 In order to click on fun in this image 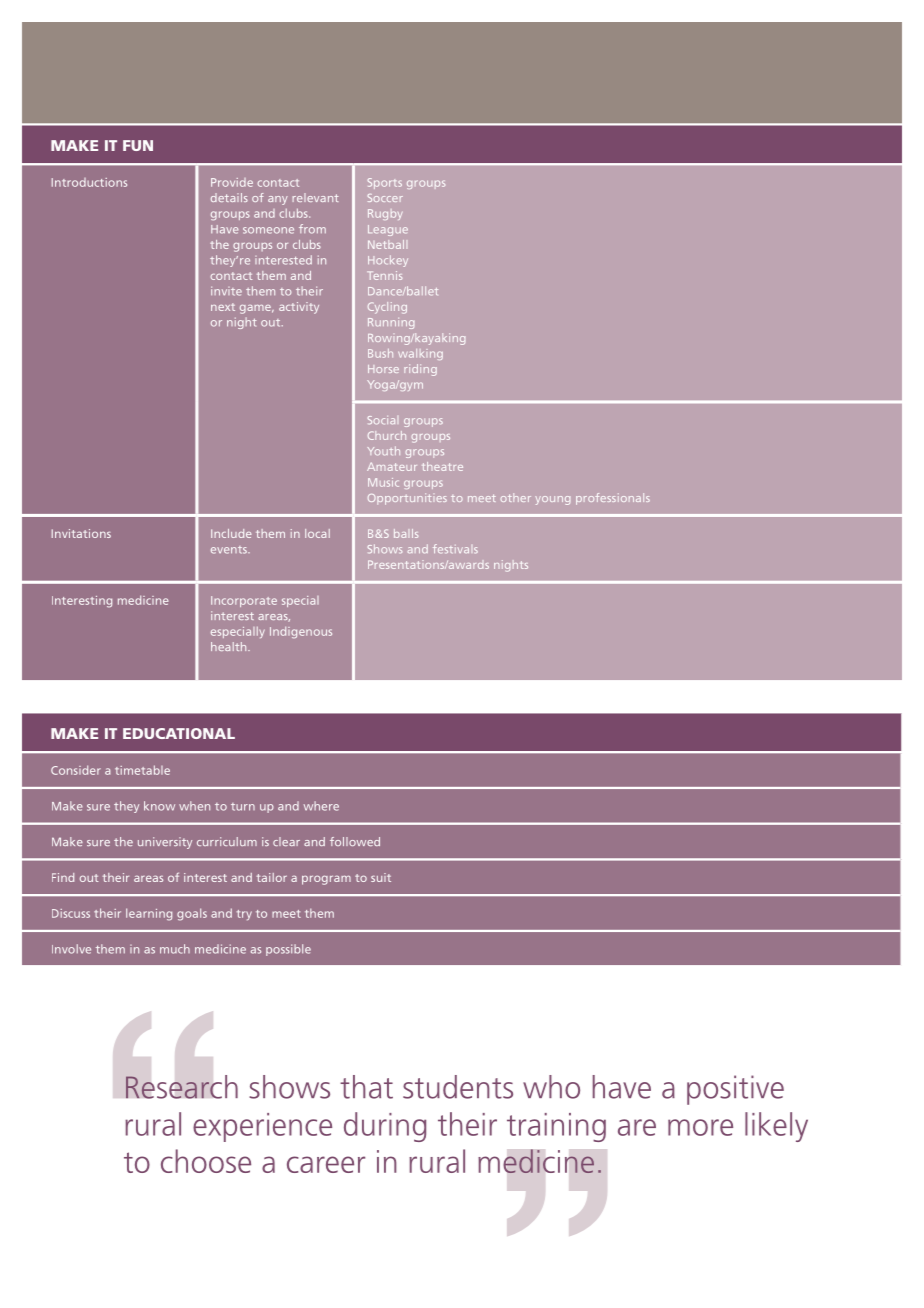, I will do `click(138, 145)`.
